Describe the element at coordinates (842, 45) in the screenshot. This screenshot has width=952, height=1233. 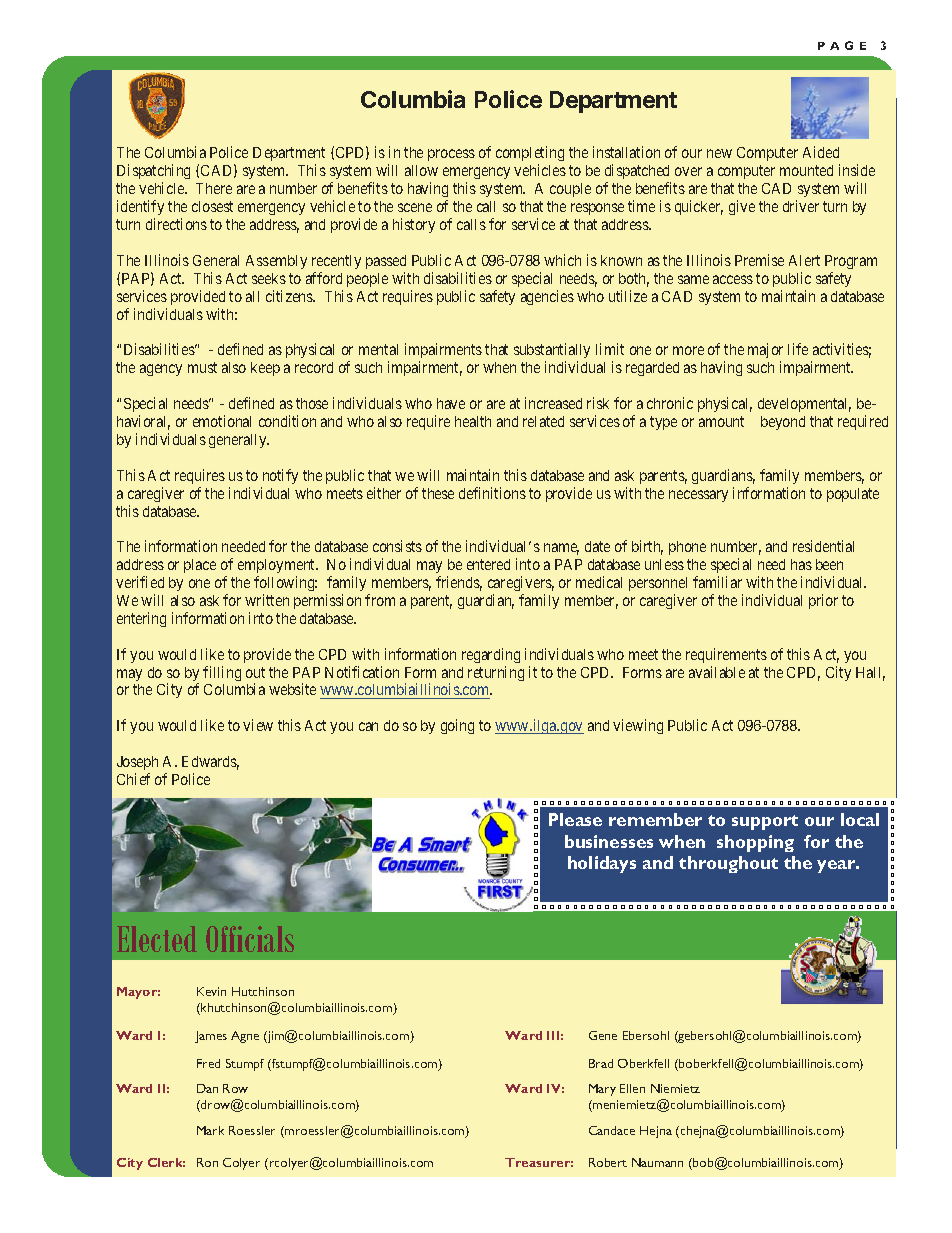
I see `PAGE` at that location.
